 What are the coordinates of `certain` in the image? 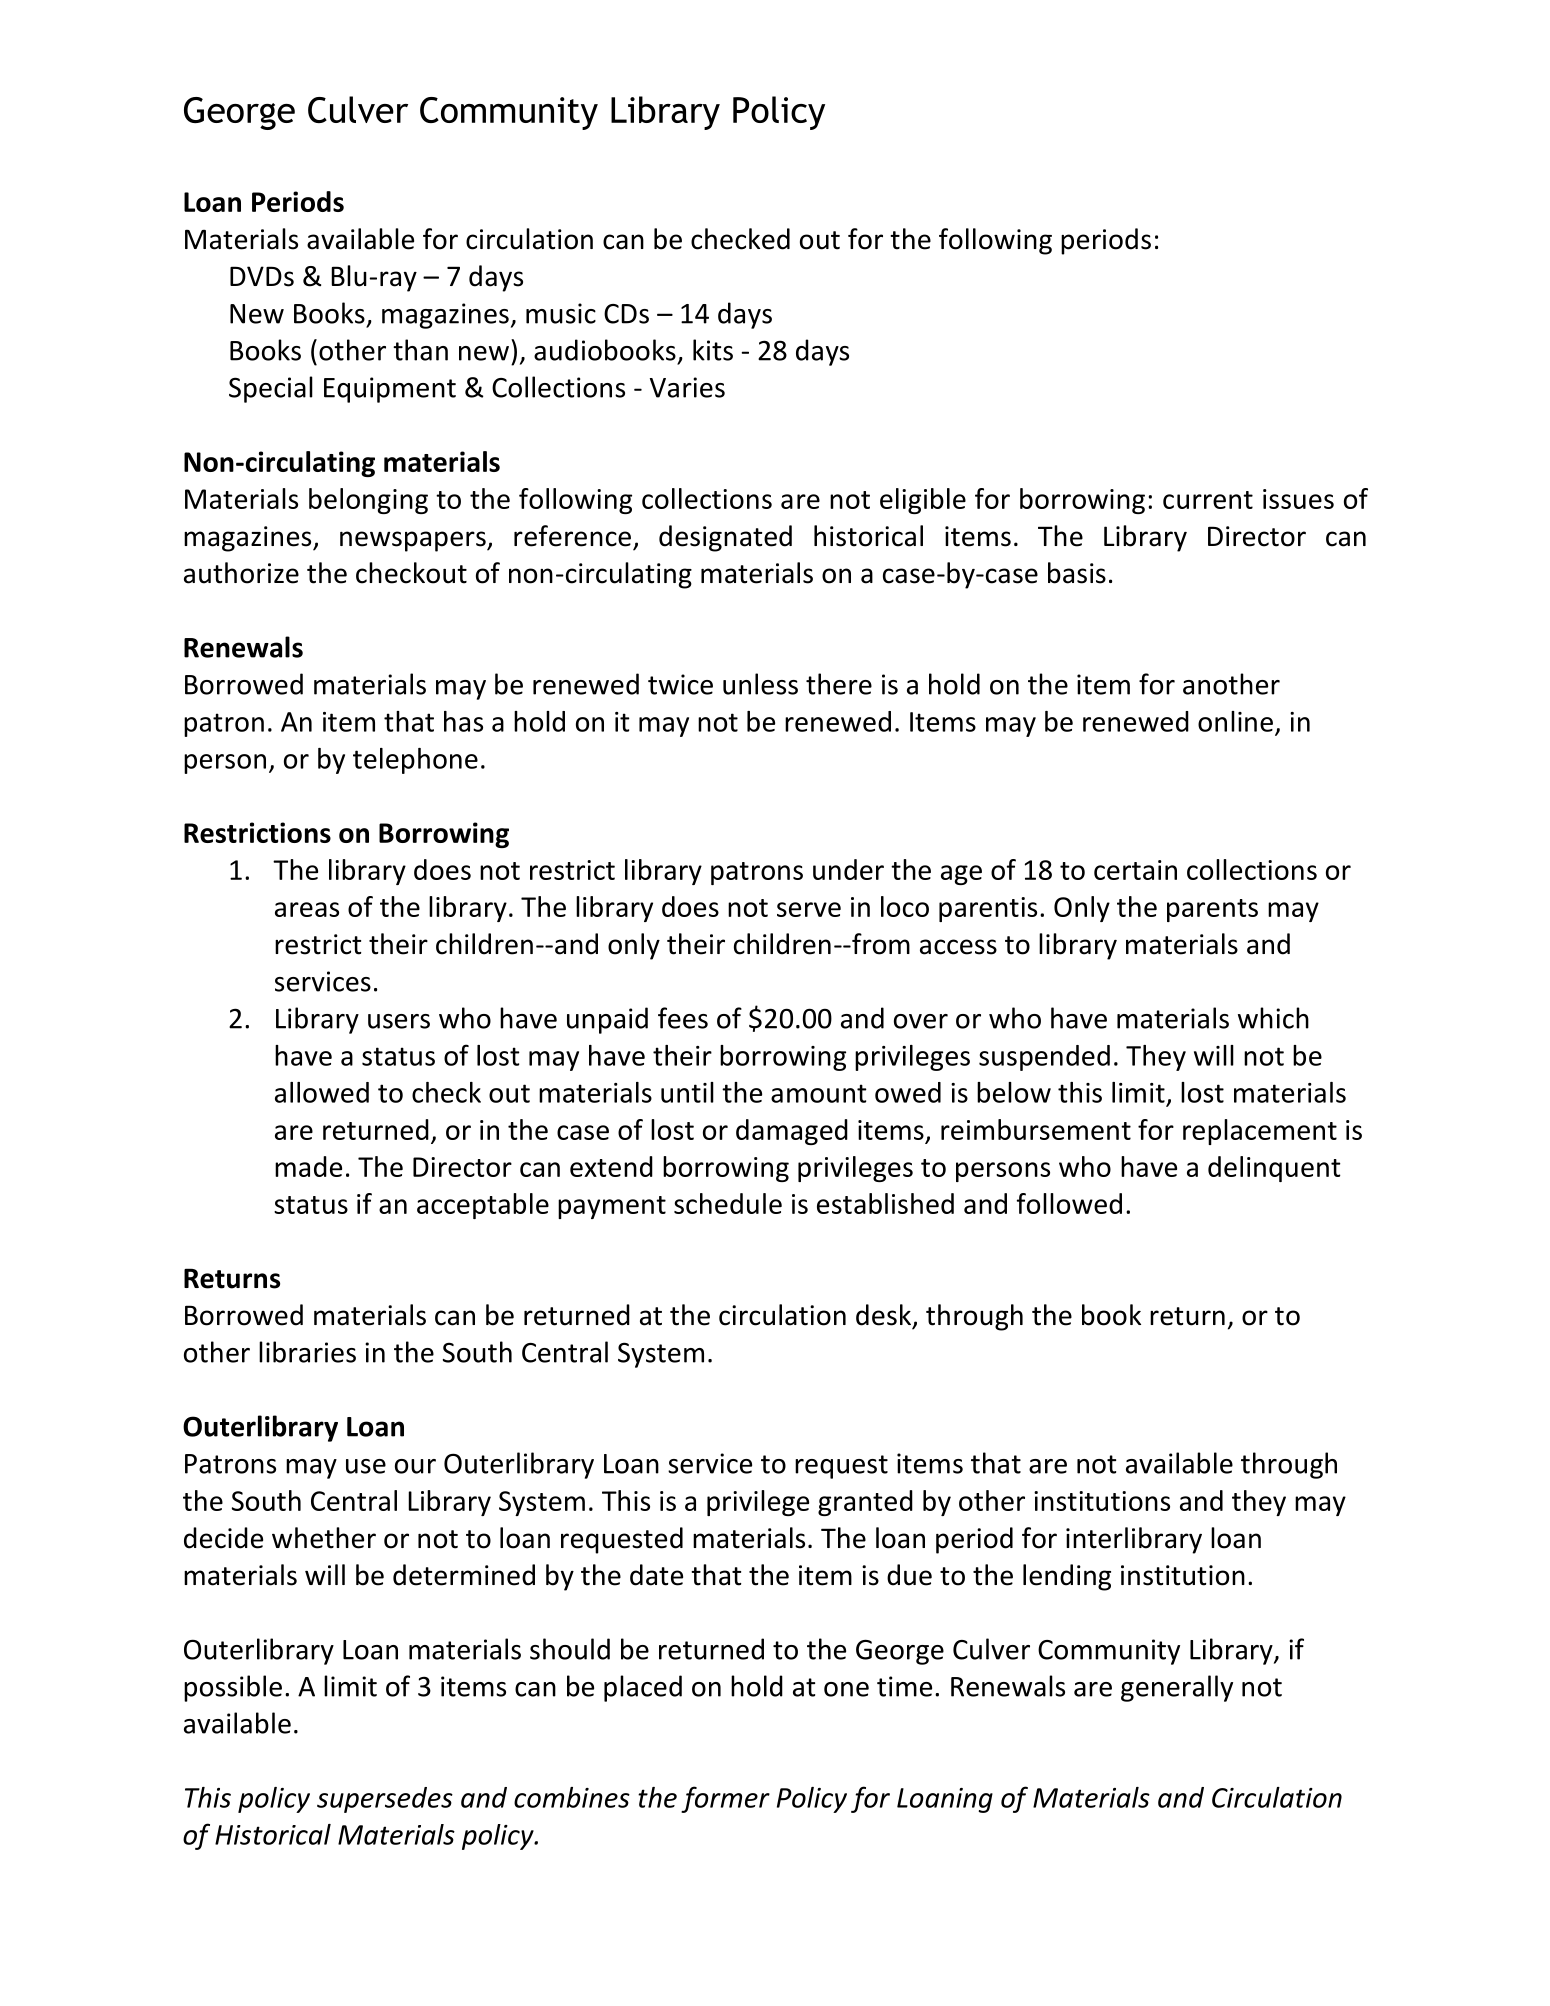 It's located at (1135, 870).
